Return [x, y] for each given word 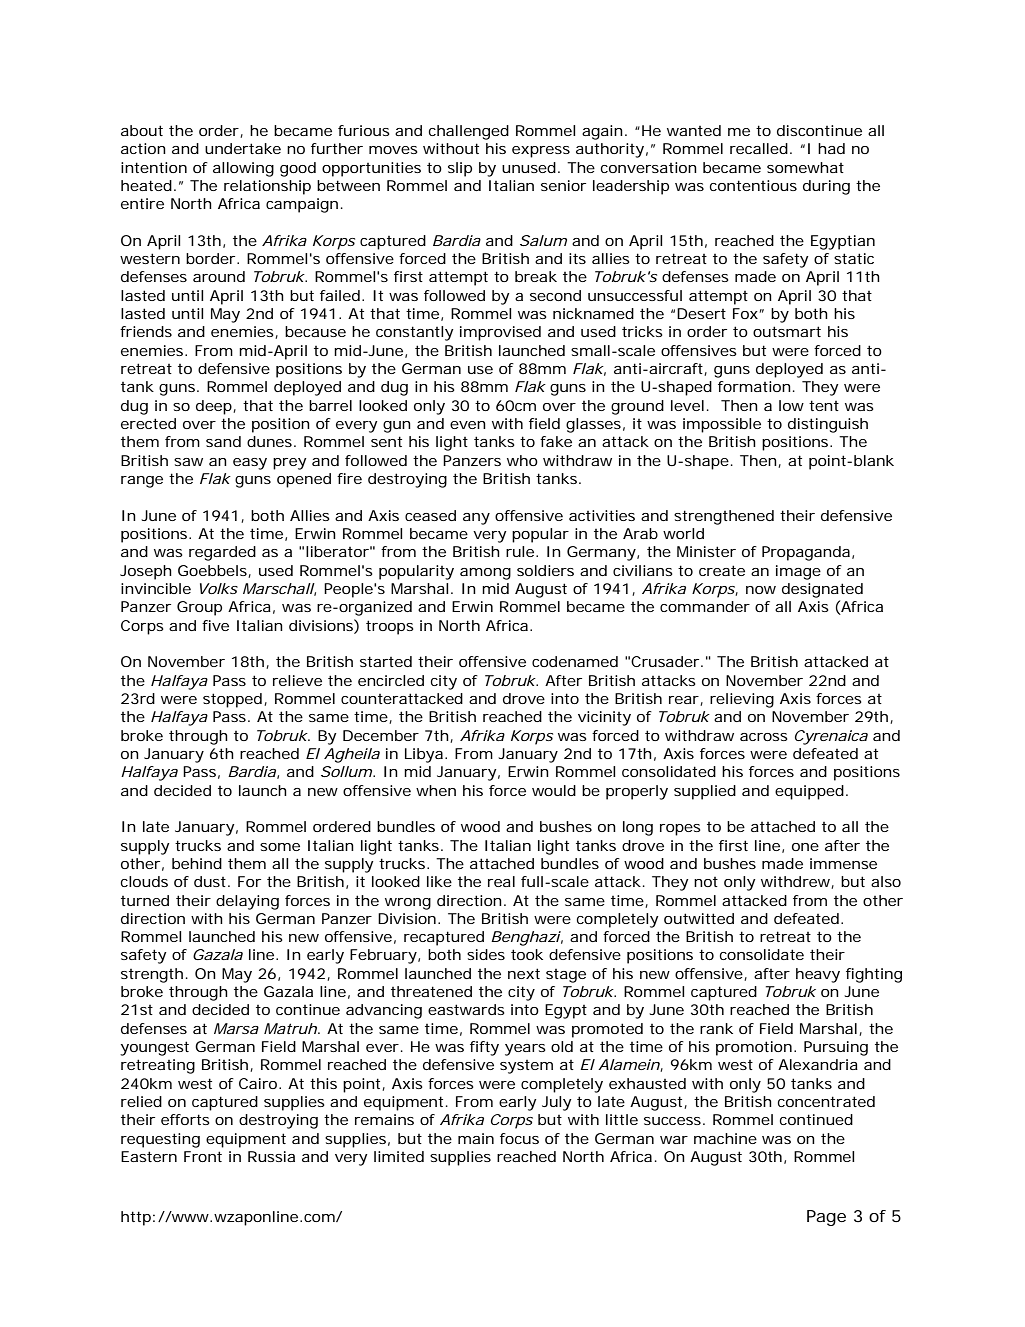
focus [519, 1138]
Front [203, 1156]
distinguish [828, 425]
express [541, 152]
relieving [742, 700]
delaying [247, 902]
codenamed [575, 661]
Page [826, 1218]
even [468, 425]
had [831, 148]
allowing [243, 169]
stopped [232, 700]
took [527, 954]
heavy [818, 975]
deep [214, 407]
